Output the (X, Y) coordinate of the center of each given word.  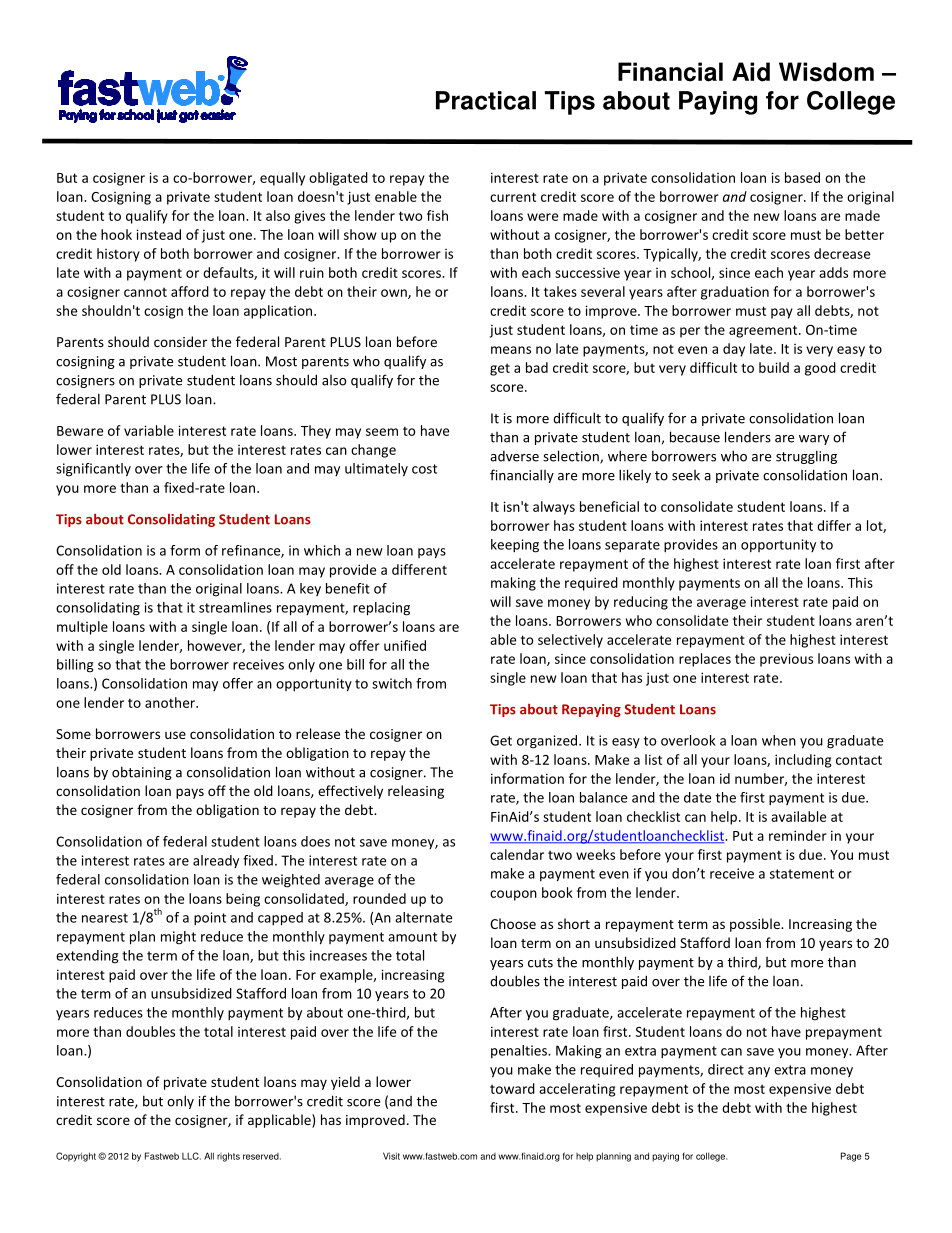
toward (512, 1088)
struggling (806, 457)
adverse (514, 456)
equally (282, 179)
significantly (93, 470)
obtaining (142, 773)
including (803, 761)
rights (228, 1157)
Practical (486, 100)
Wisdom (826, 72)
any (759, 1072)
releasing (416, 792)
